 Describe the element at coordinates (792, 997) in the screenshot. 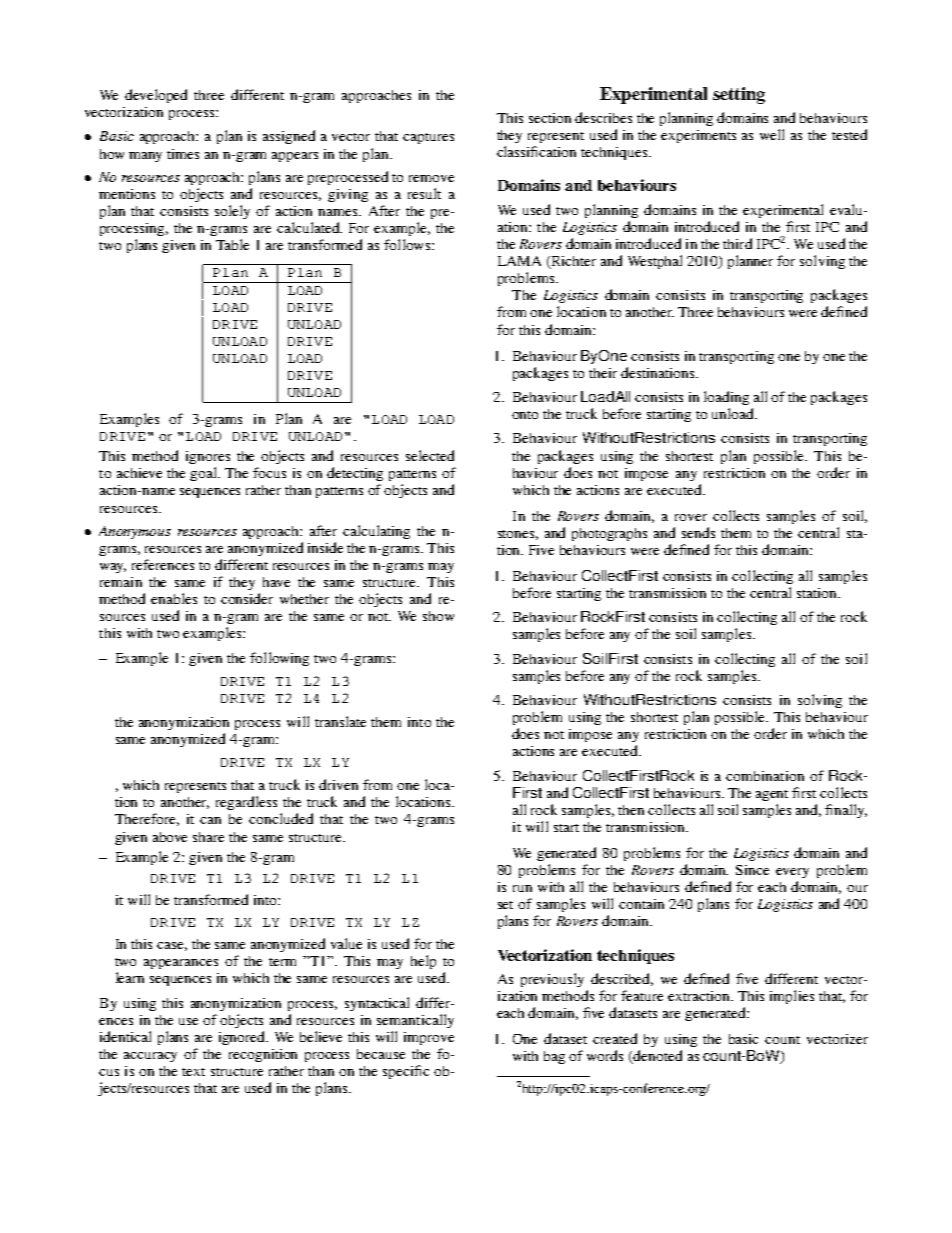

I see `implies` at that location.
